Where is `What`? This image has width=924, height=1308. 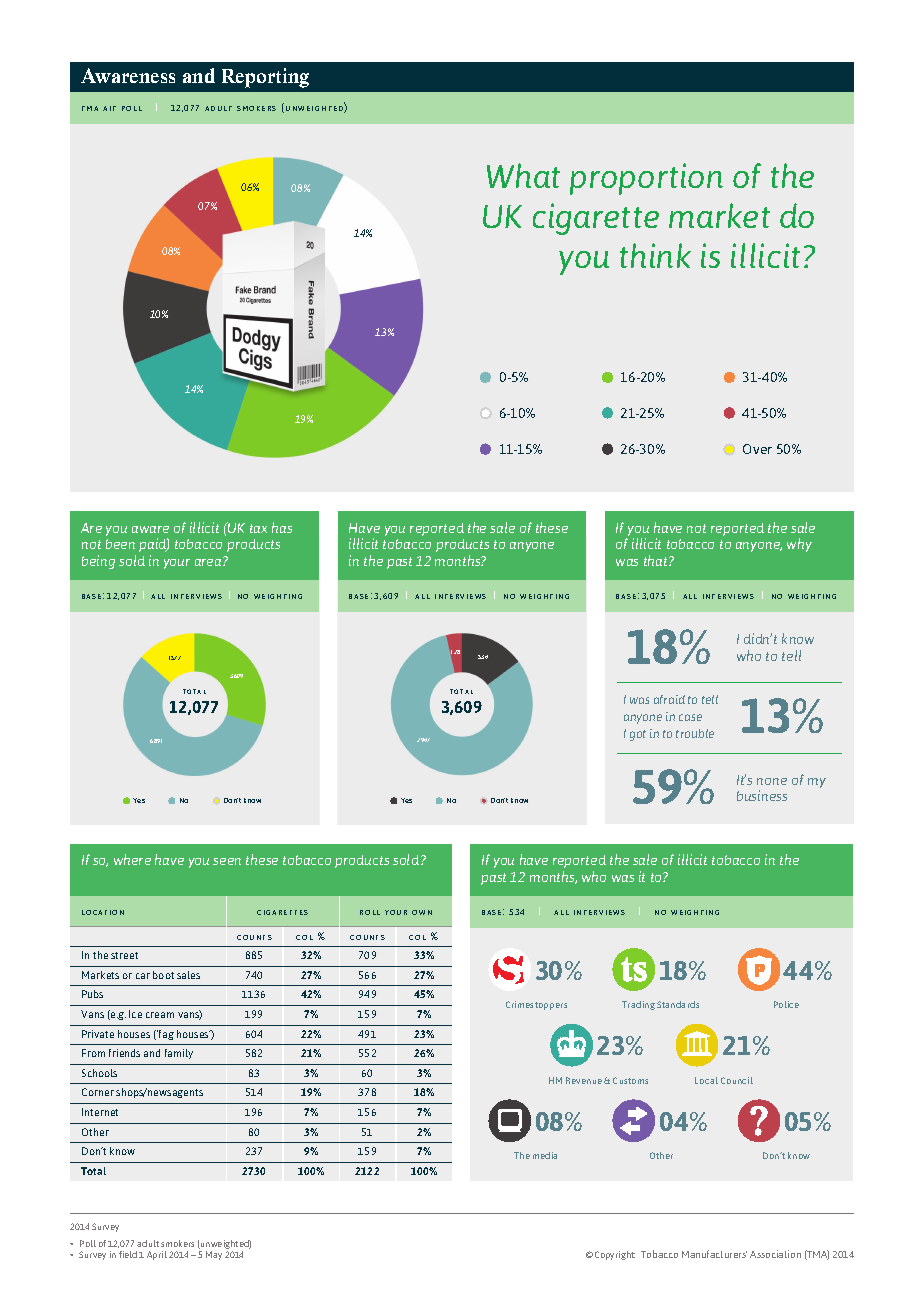 What is located at coordinates (523, 175).
